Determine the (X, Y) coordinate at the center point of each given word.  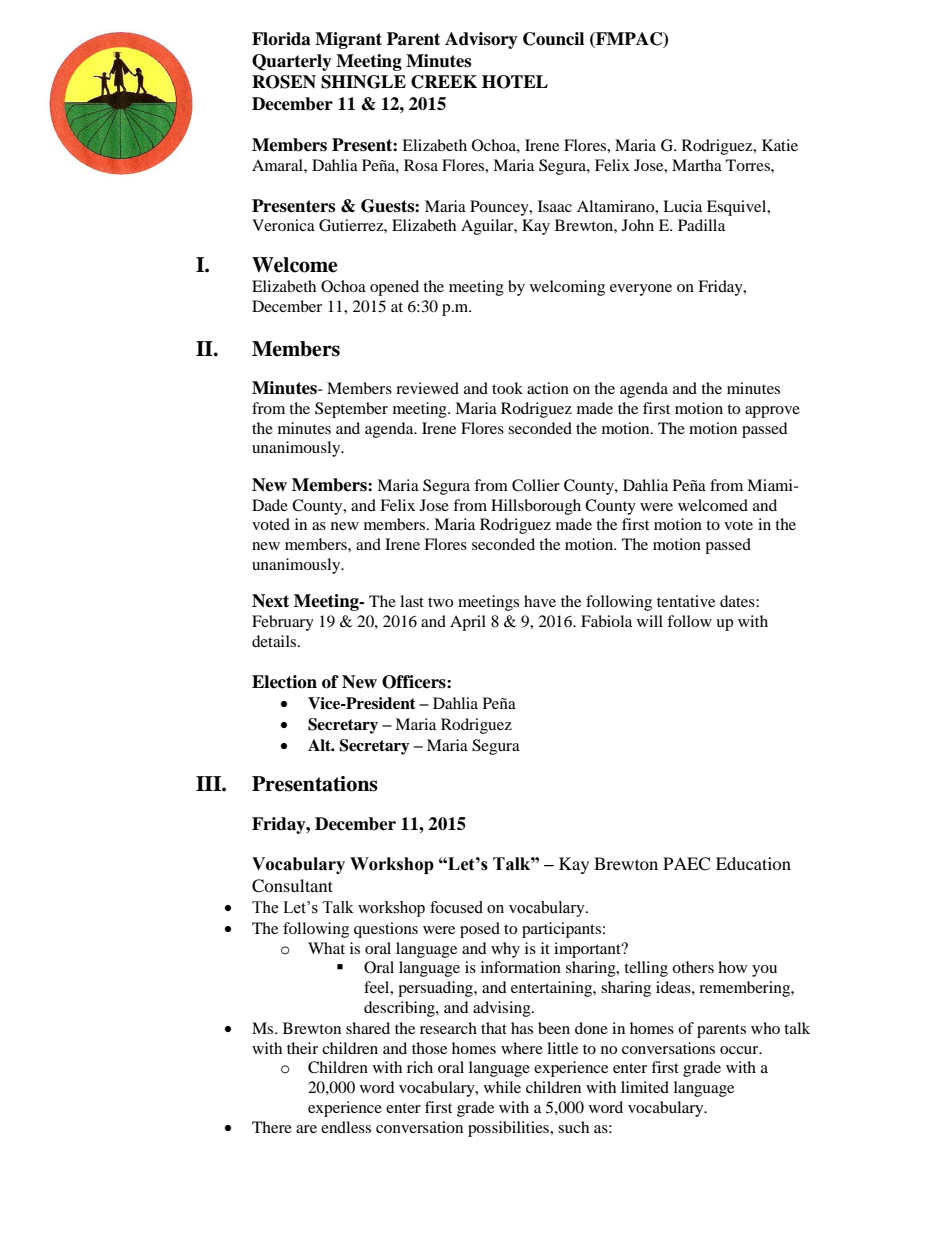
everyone (641, 290)
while (502, 1087)
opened (394, 288)
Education (753, 863)
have (540, 601)
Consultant (292, 886)
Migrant (348, 40)
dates (738, 601)
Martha (697, 165)
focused (456, 907)
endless (346, 1127)
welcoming (567, 288)
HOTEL (515, 82)
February (283, 623)
